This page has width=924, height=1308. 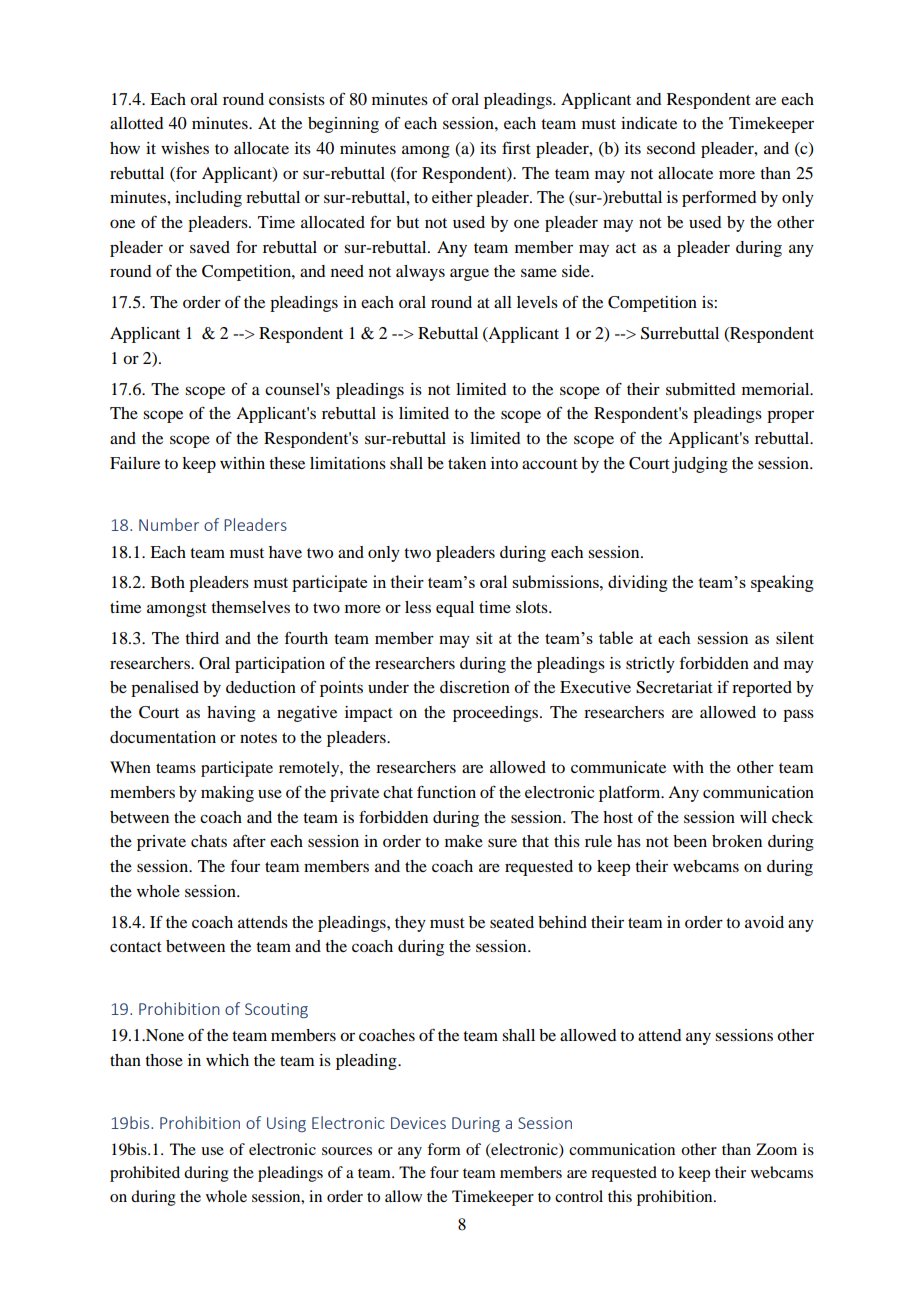 I want to click on wishes, so click(x=185, y=148).
